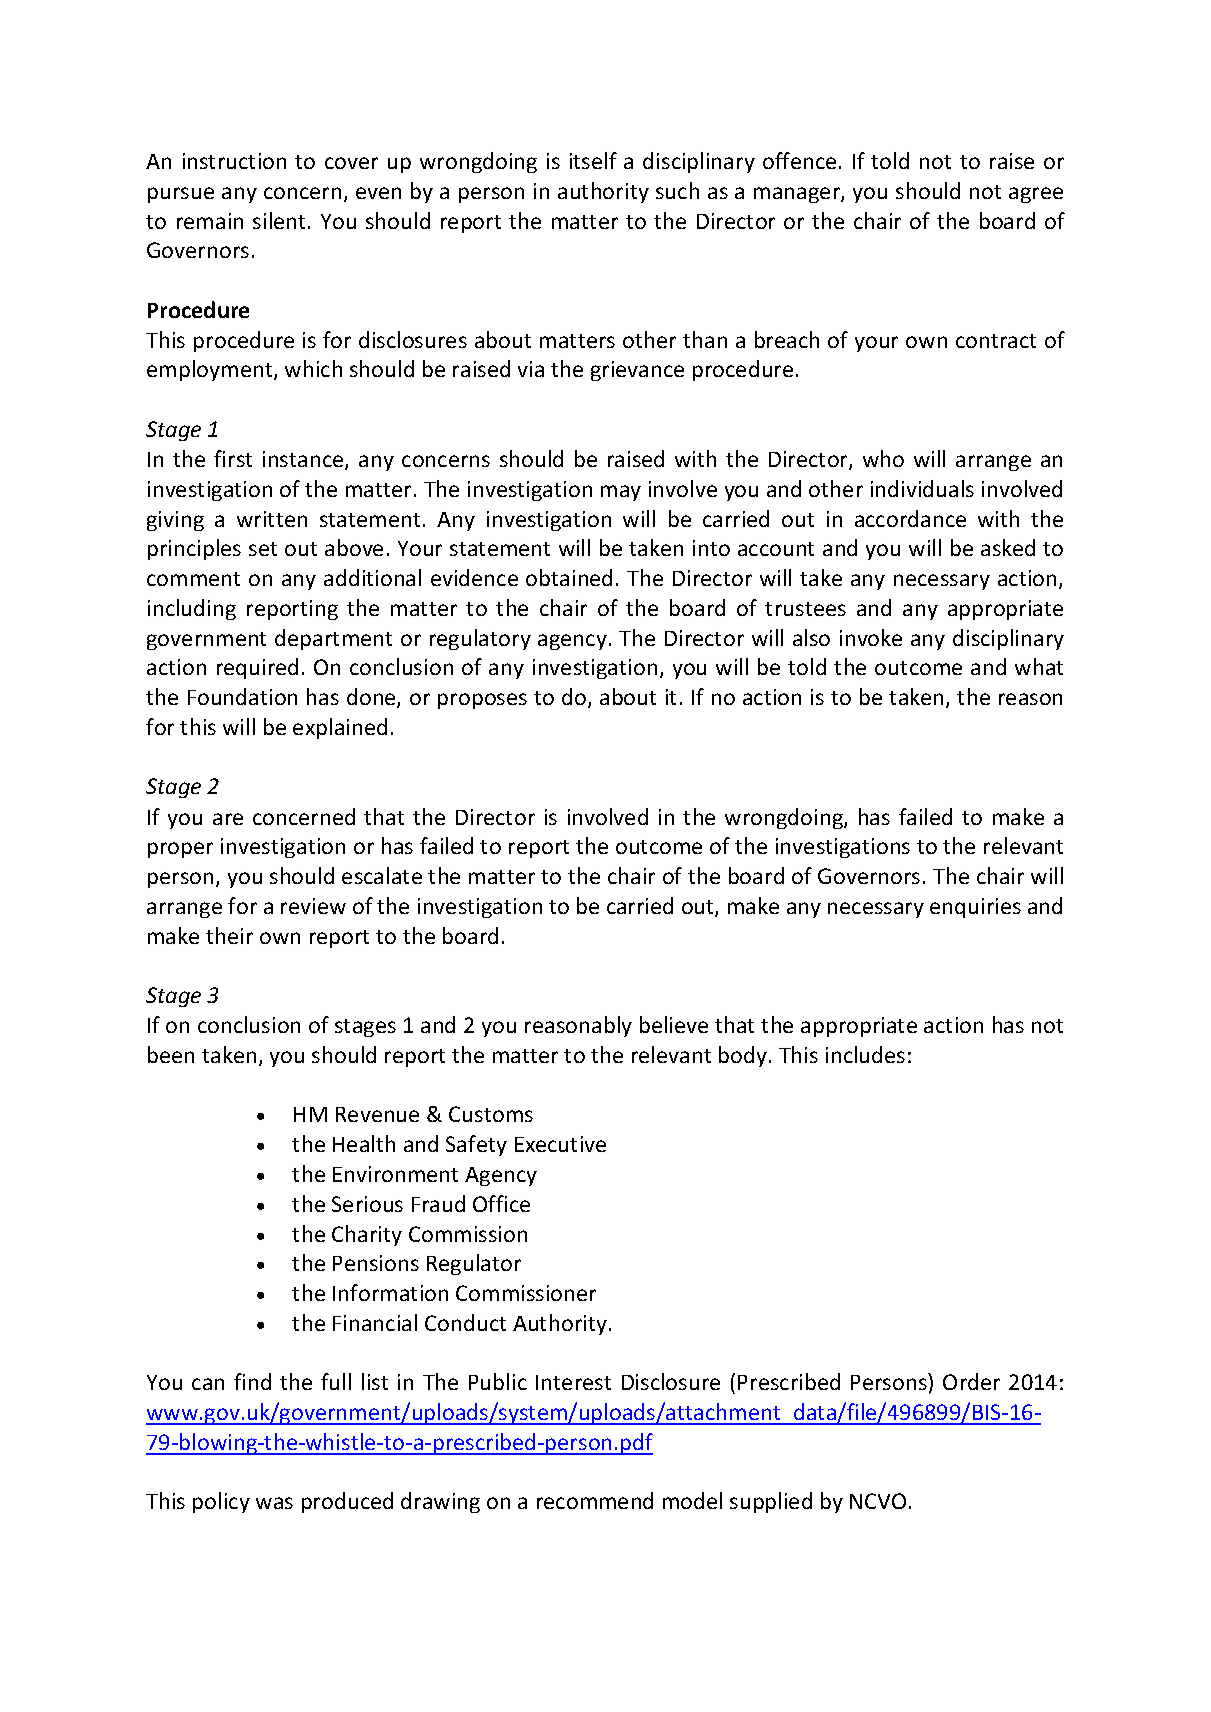 The image size is (1211, 1712). I want to click on was, so click(274, 1503).
